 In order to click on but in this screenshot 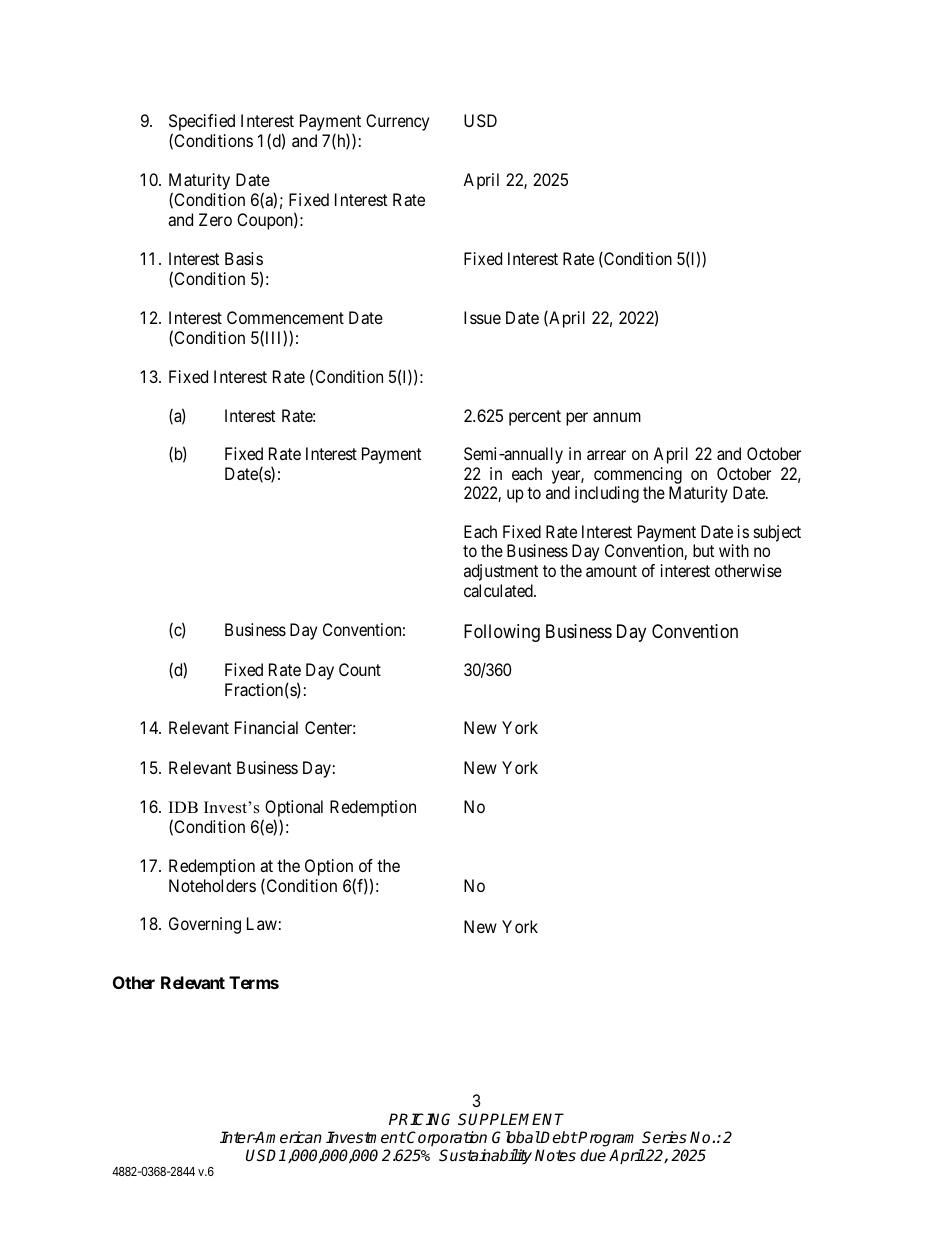, I will do `click(703, 550)`.
